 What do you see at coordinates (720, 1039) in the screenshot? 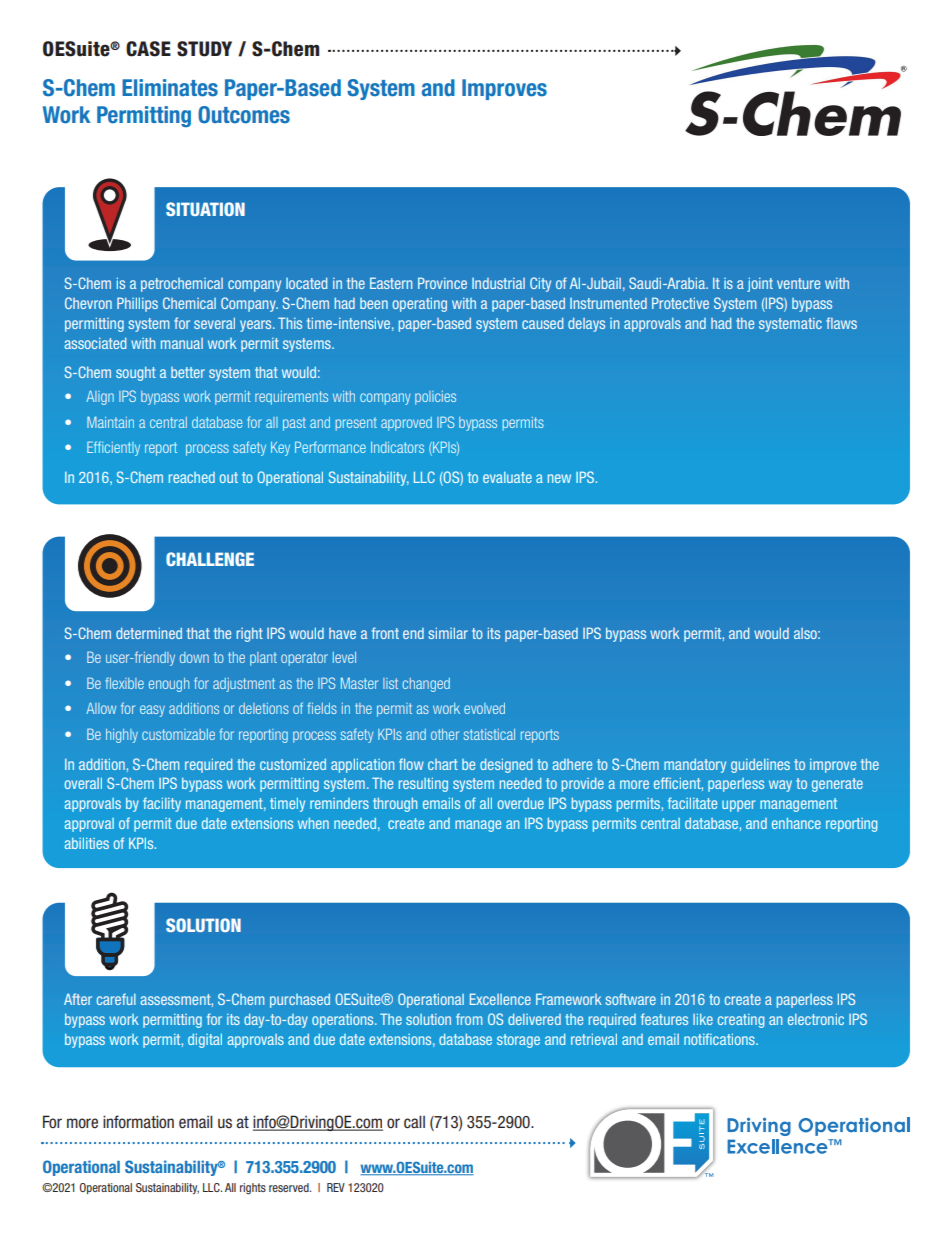
I see `notifications` at bounding box center [720, 1039].
